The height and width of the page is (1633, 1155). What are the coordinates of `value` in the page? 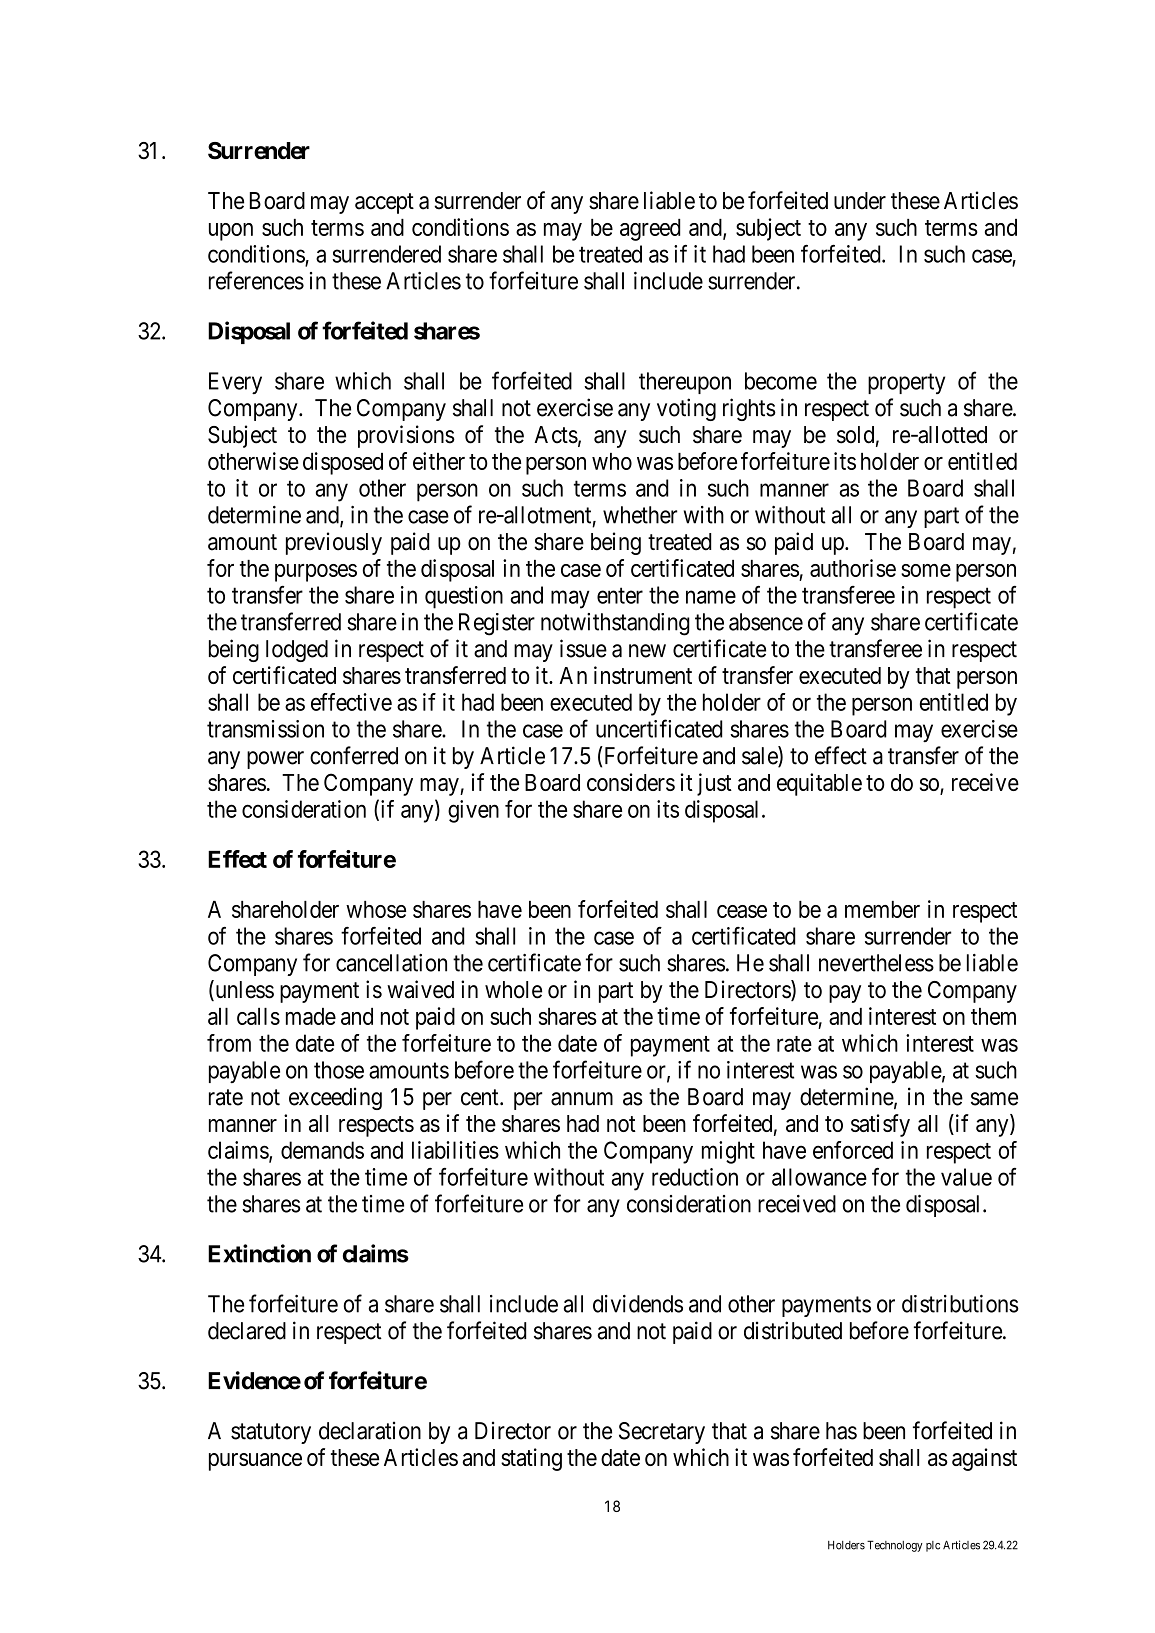 It's located at (966, 1177).
